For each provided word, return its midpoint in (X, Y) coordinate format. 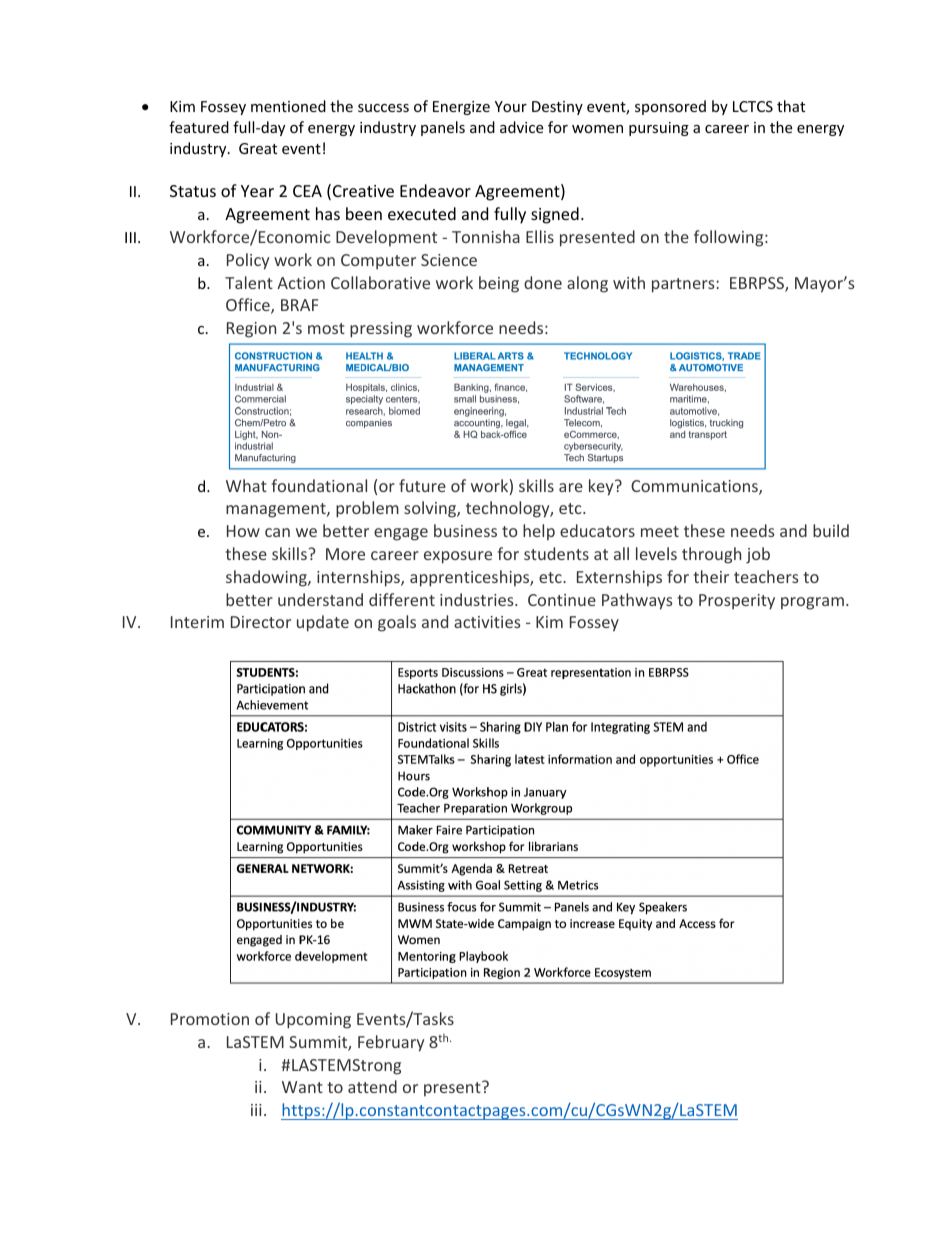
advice (521, 127)
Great (258, 148)
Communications (695, 487)
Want (302, 1087)
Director (261, 622)
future (422, 485)
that (791, 106)
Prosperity (737, 602)
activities (487, 622)
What (246, 485)
